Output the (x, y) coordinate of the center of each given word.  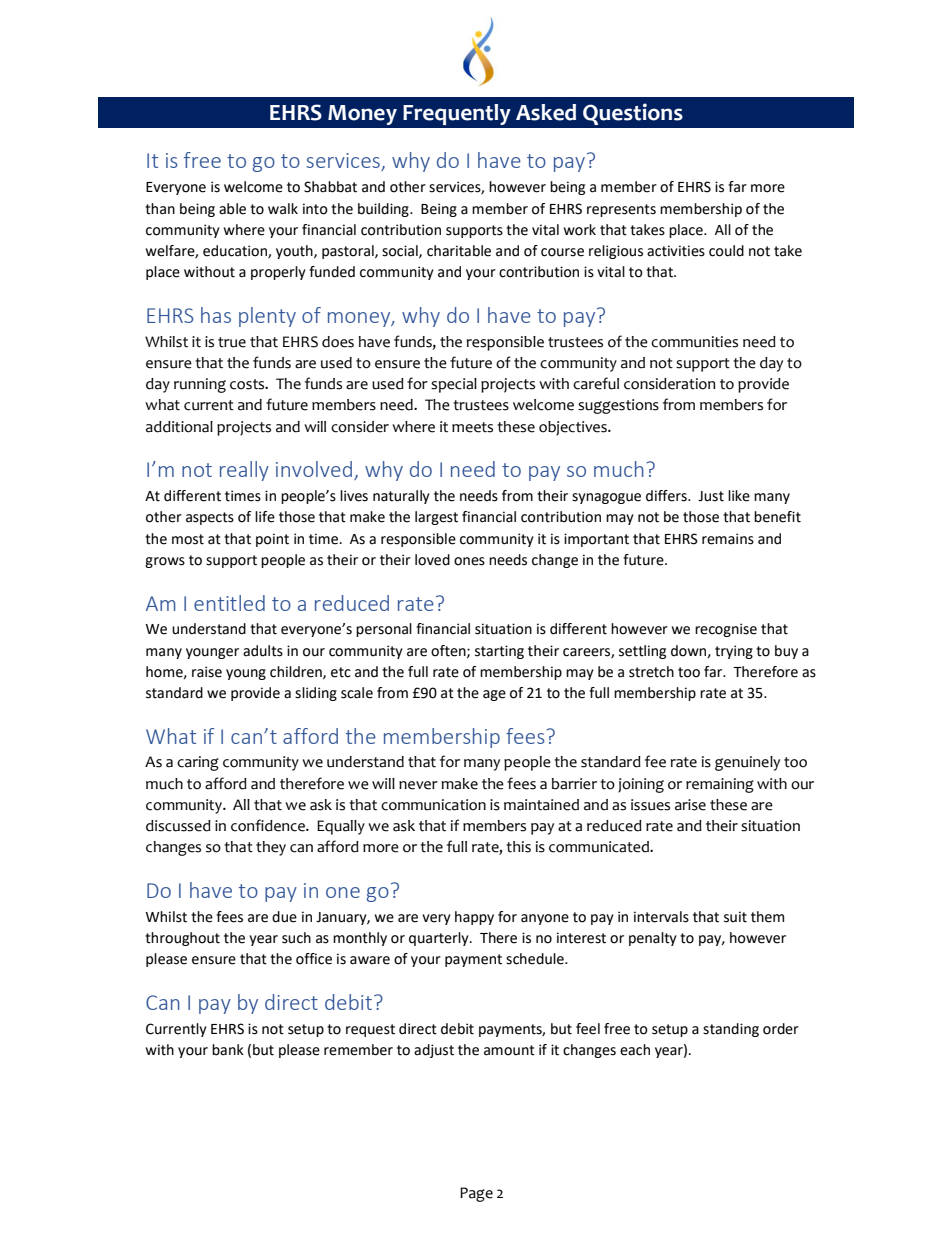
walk (283, 209)
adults (263, 651)
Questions (633, 114)
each (635, 1050)
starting (499, 652)
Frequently (457, 114)
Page (476, 1194)
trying (734, 652)
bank (228, 1050)
